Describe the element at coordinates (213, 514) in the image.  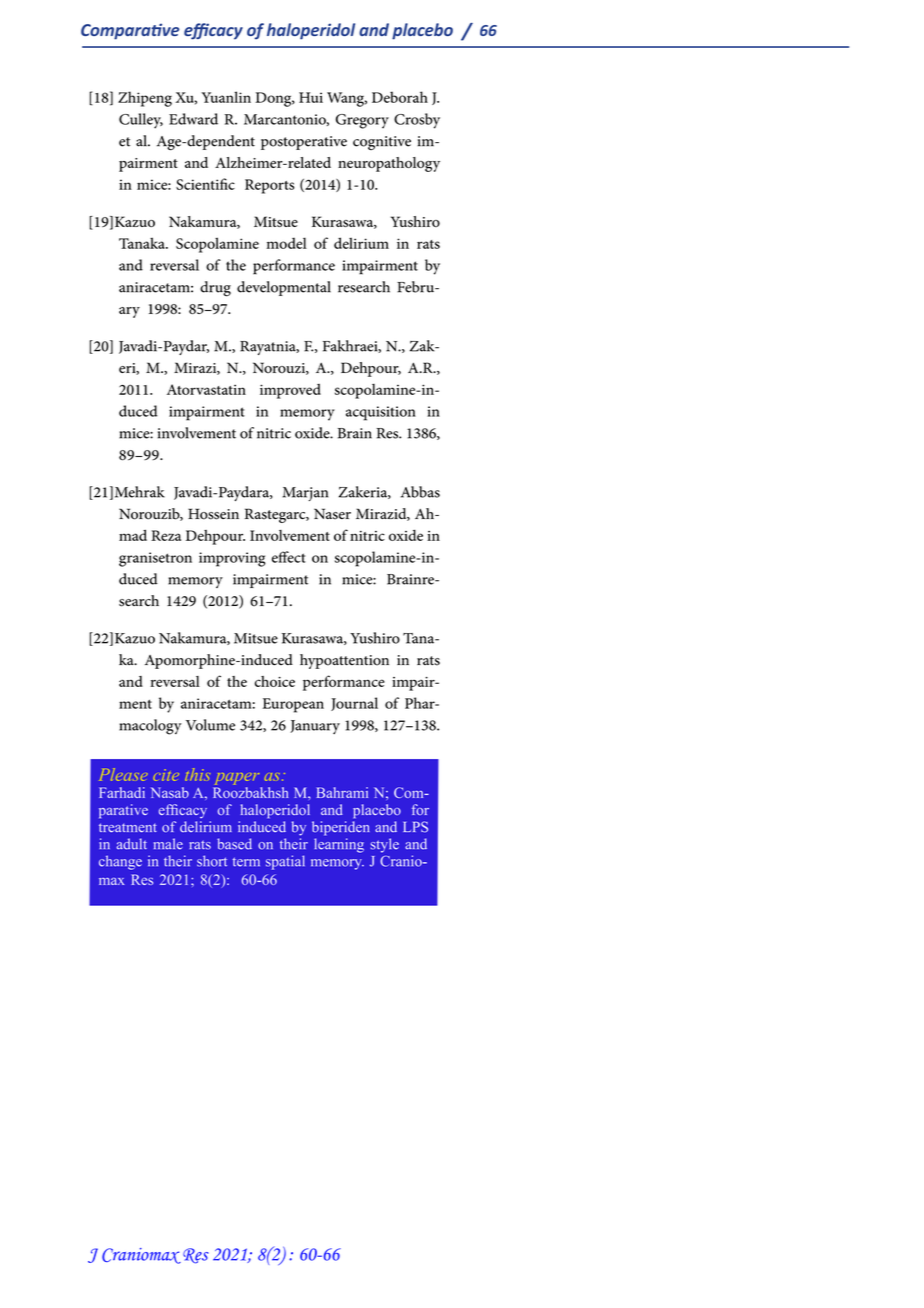
I see `Hossein` at that location.
